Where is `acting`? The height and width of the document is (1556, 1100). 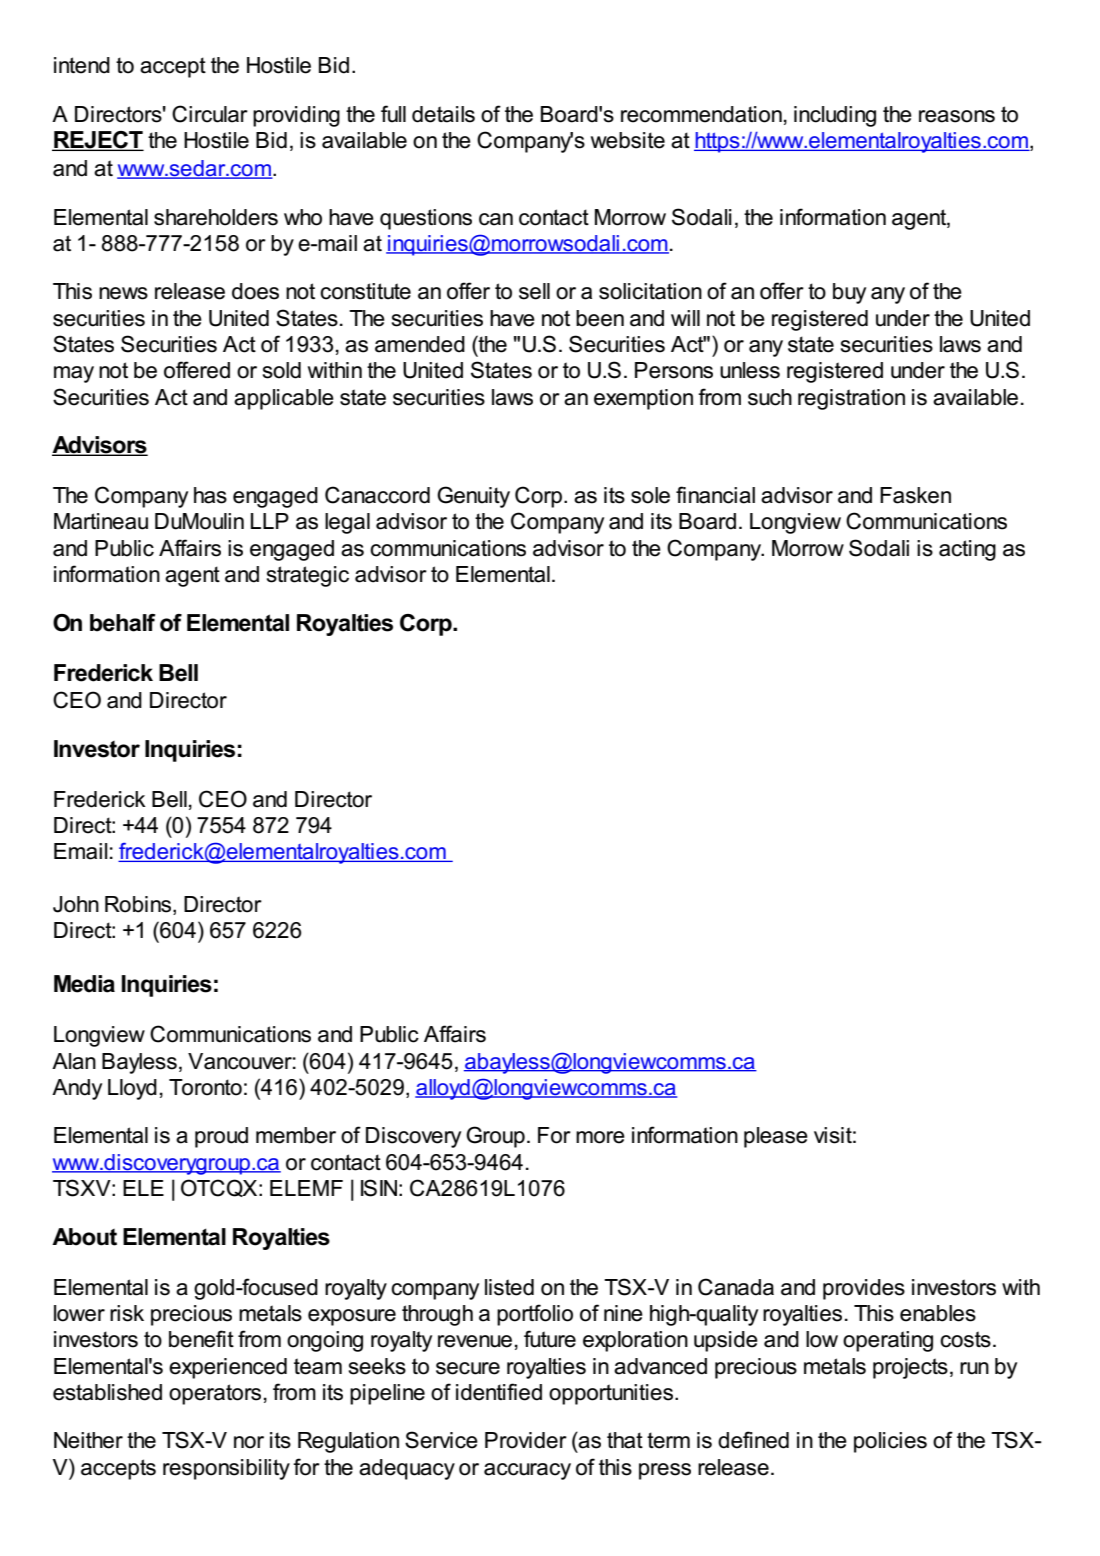 acting is located at coordinates (967, 550).
